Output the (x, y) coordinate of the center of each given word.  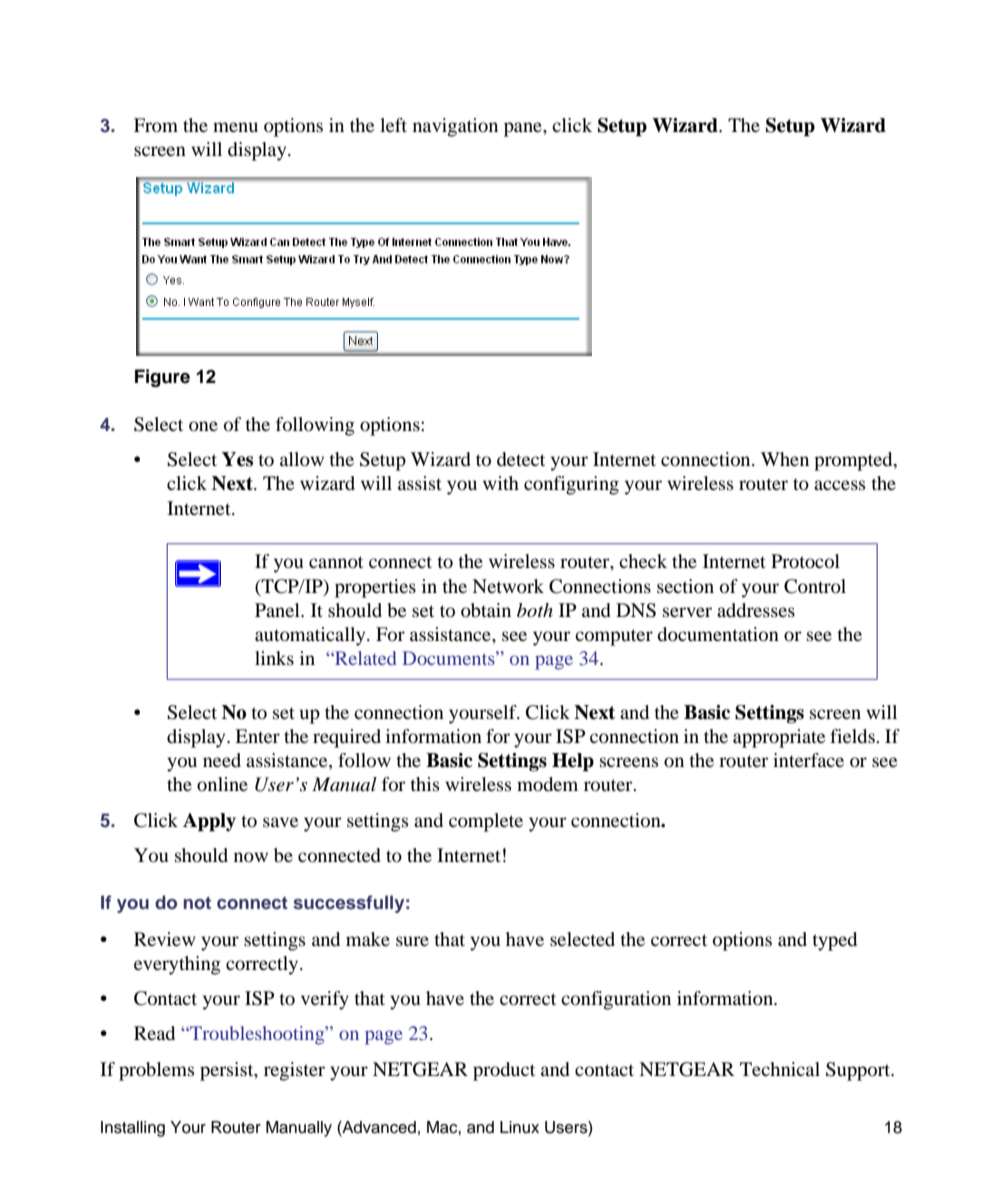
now (251, 857)
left (393, 125)
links (274, 658)
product (504, 1071)
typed (834, 941)
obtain (486, 610)
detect (521, 459)
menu (235, 127)
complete (486, 822)
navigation (455, 127)
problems (157, 1071)
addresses (756, 610)
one (203, 426)
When (785, 459)
